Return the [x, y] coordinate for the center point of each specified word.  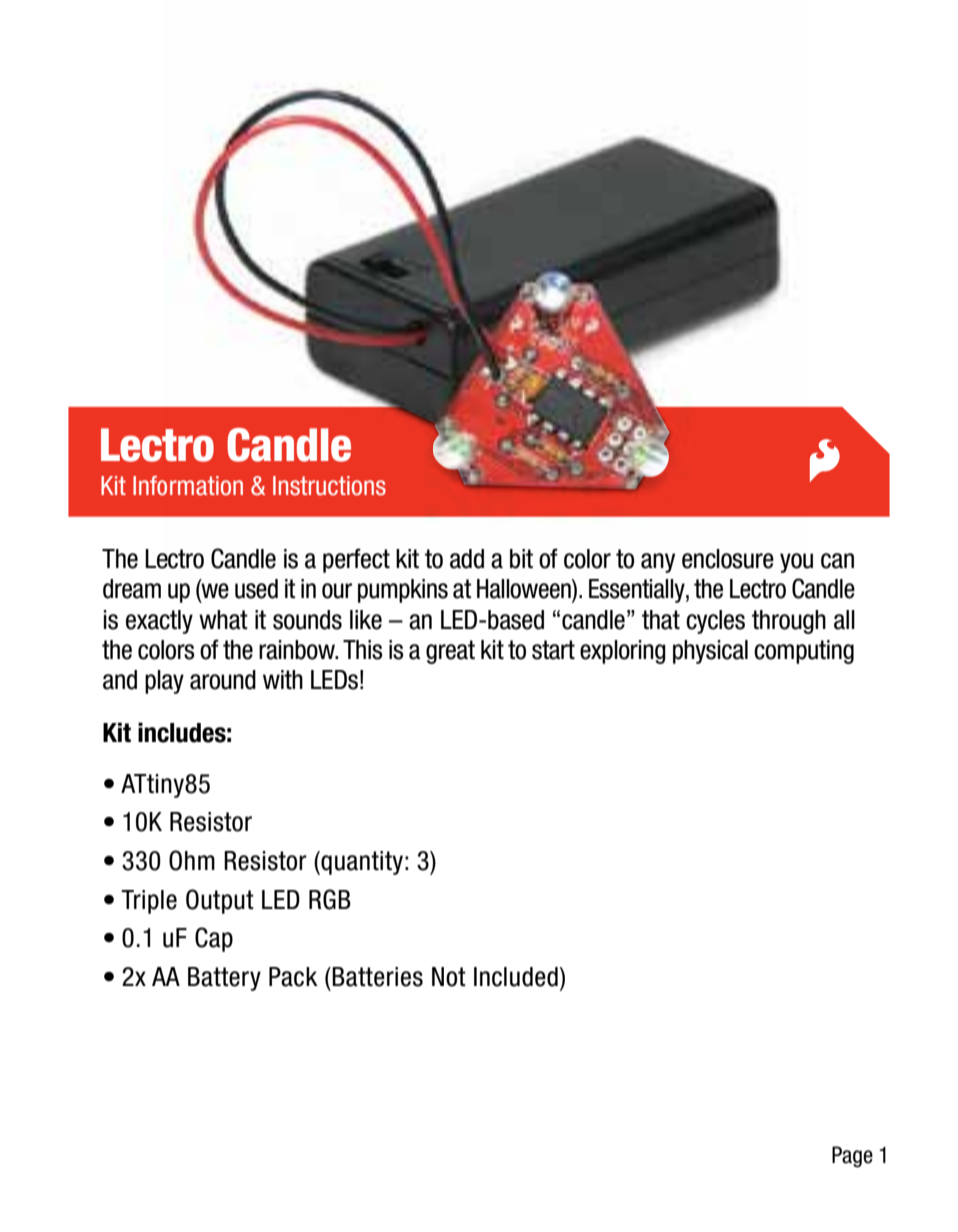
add [467, 559]
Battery [224, 979]
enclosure [728, 559]
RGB [330, 899]
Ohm [192, 860]
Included [516, 977]
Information [188, 486]
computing [804, 652]
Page [852, 1157]
